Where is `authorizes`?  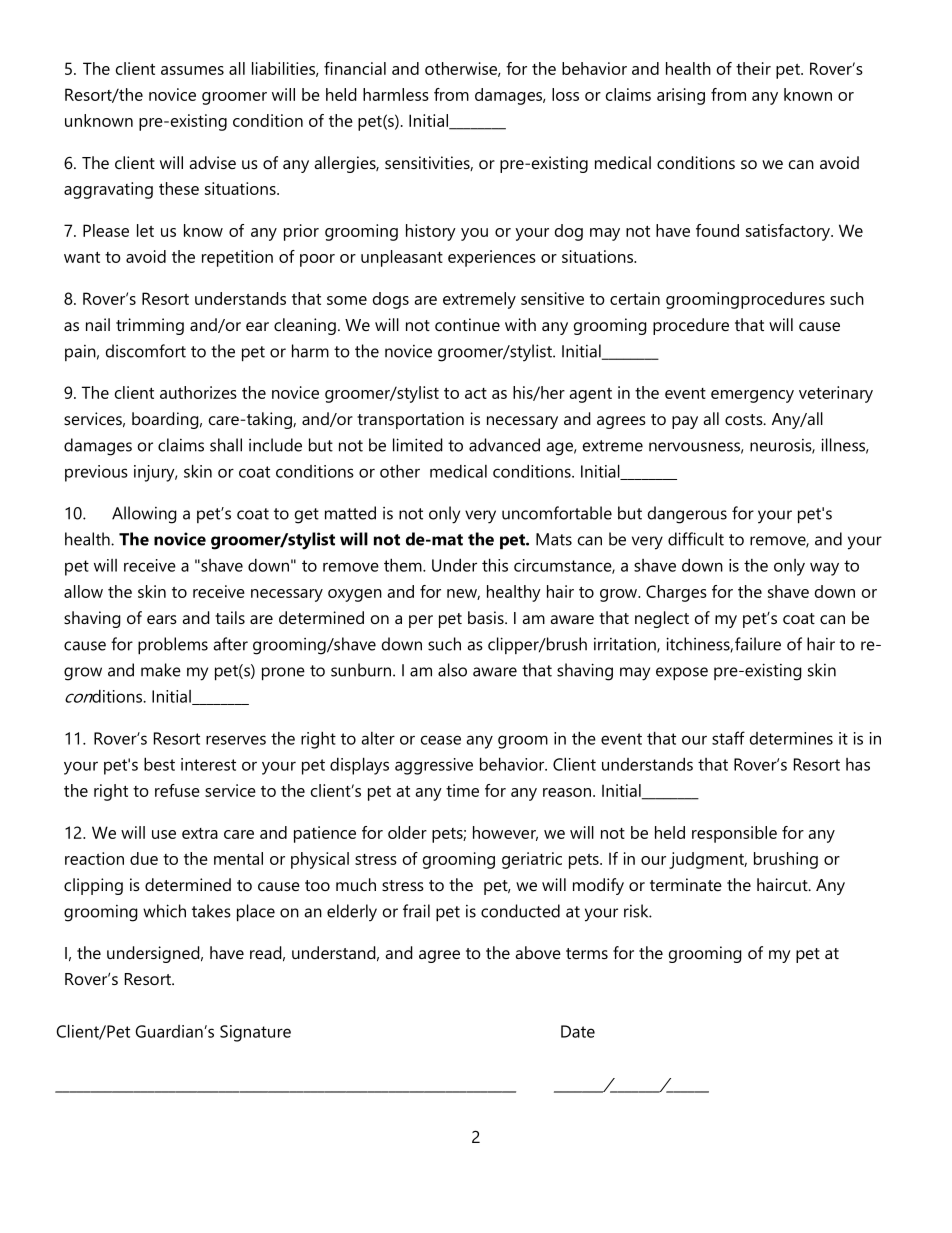 authorizes is located at coordinates (198, 392).
